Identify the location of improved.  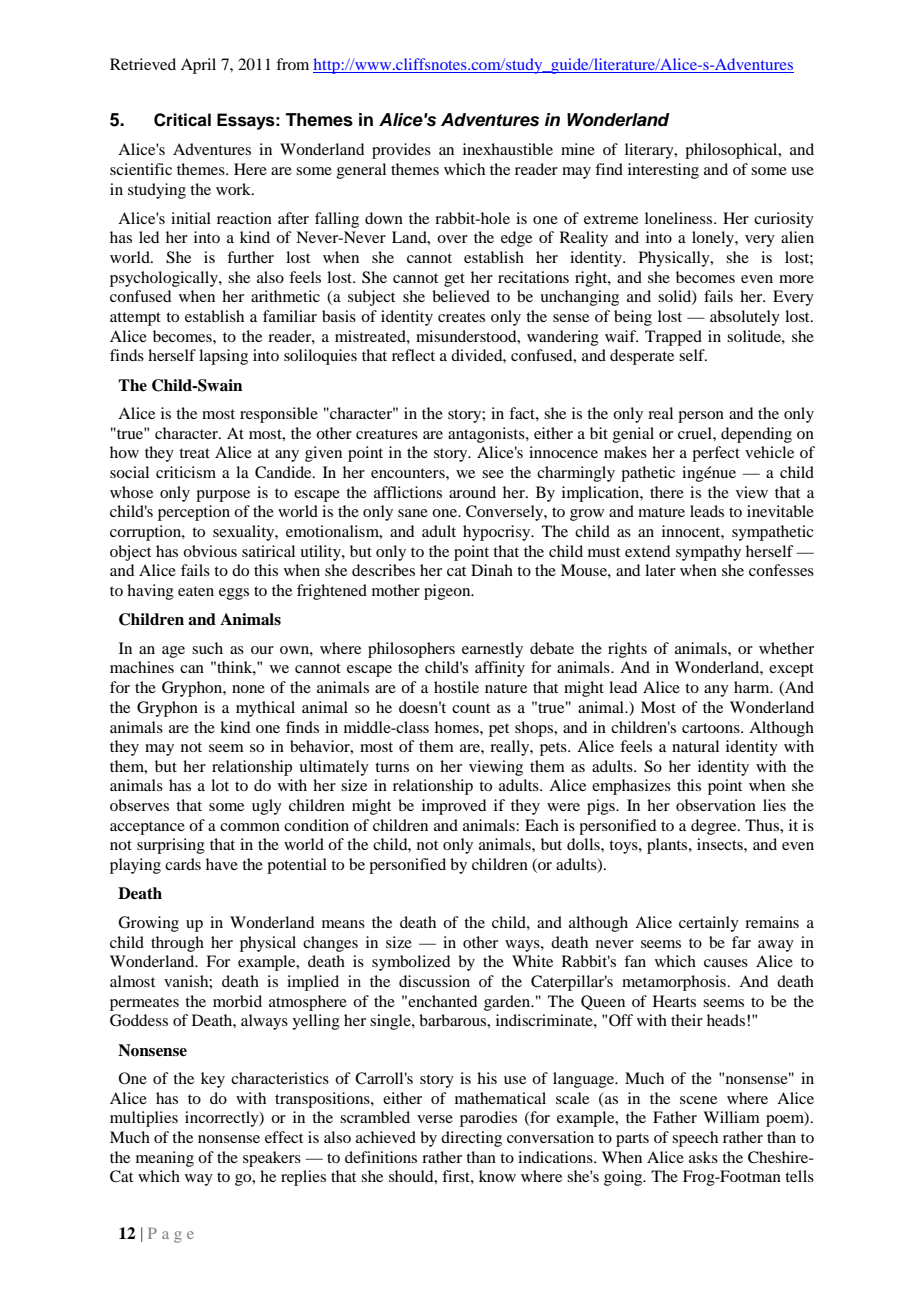
(454, 807).
